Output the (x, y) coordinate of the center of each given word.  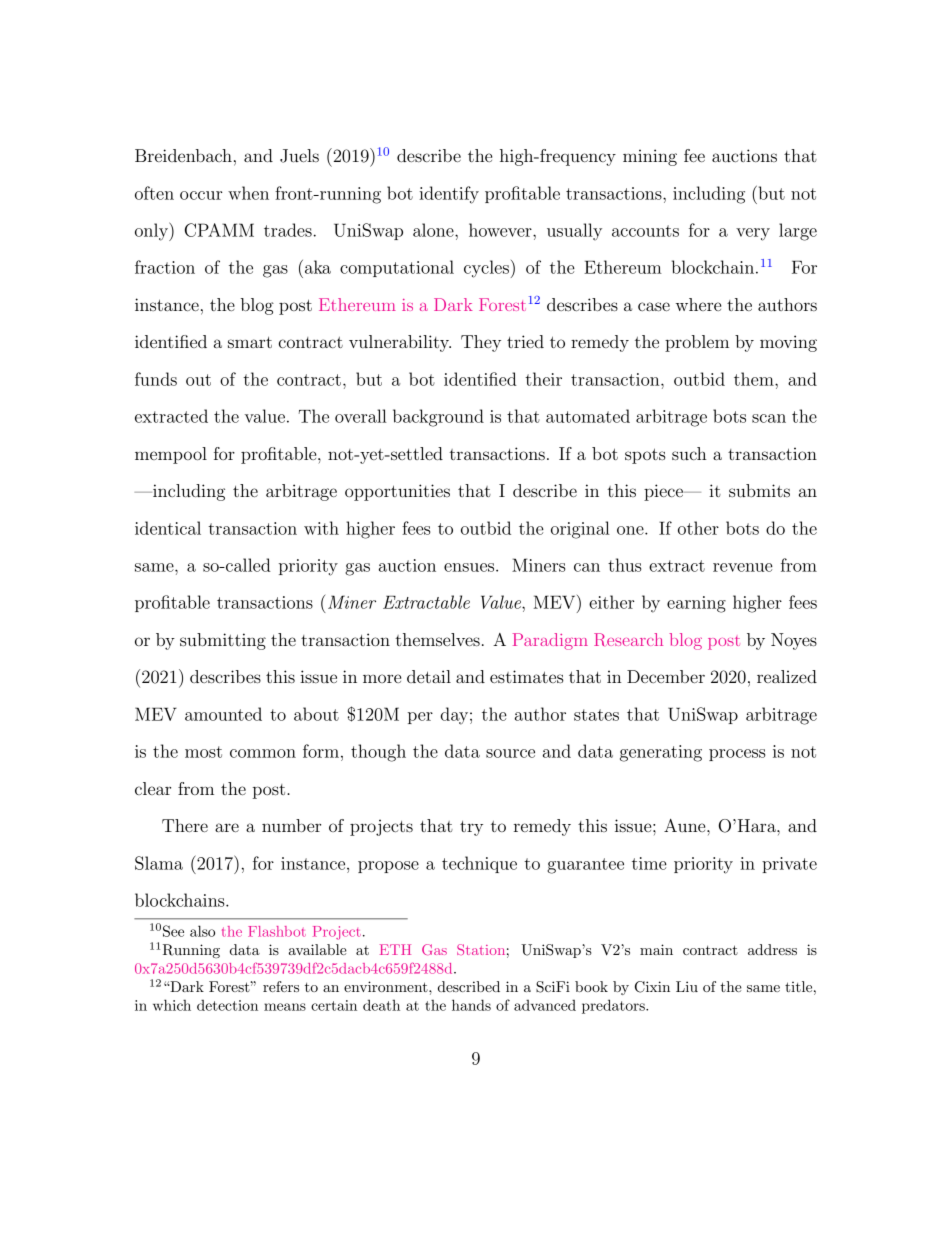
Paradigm (550, 641)
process (737, 755)
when (248, 193)
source (510, 753)
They (481, 343)
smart (250, 342)
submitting (223, 641)
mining (650, 157)
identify (449, 195)
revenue (743, 567)
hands (471, 1005)
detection (227, 1005)
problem (697, 343)
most (203, 752)
